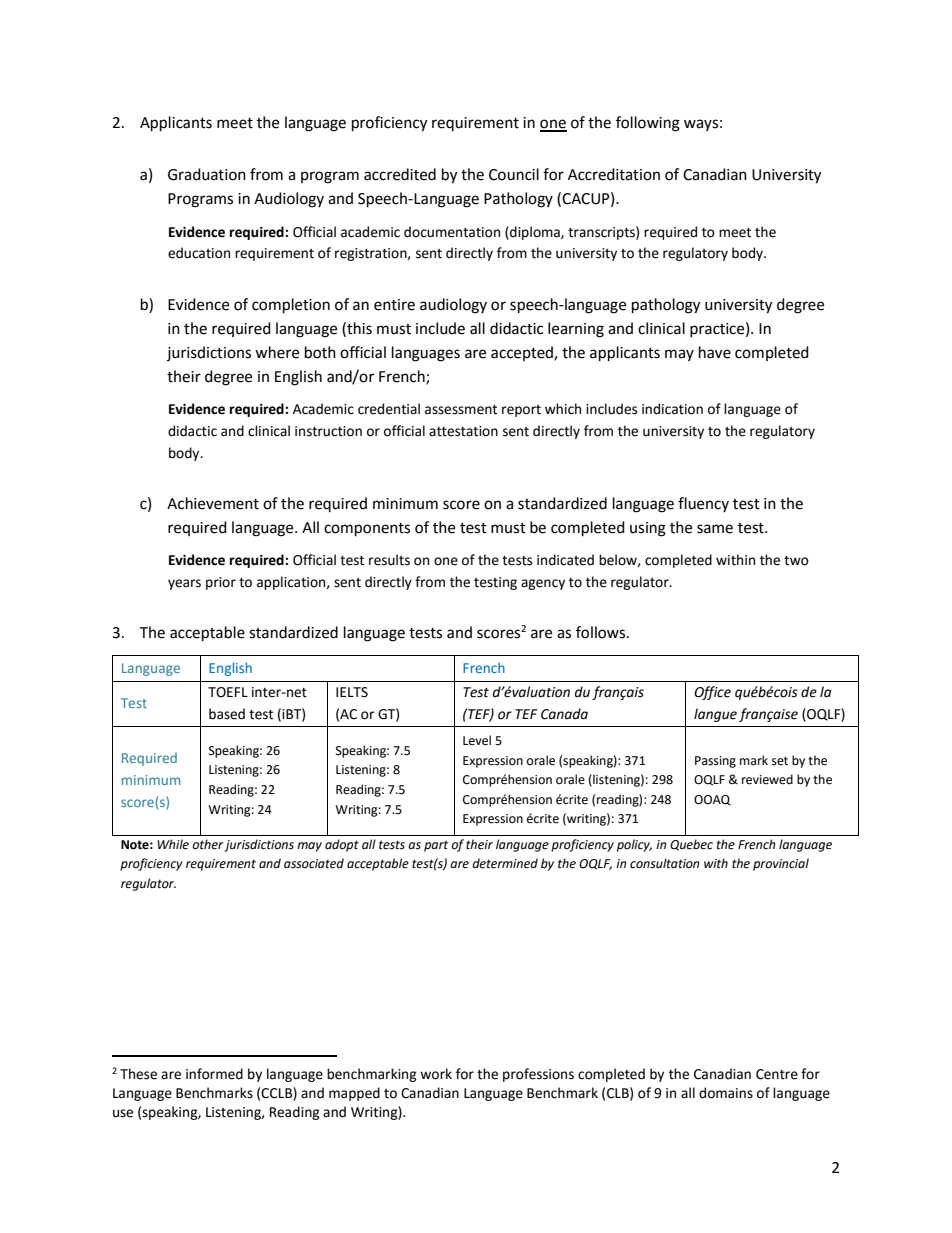  Describe the element at coordinates (514, 174) in the image. I see `Council` at that location.
